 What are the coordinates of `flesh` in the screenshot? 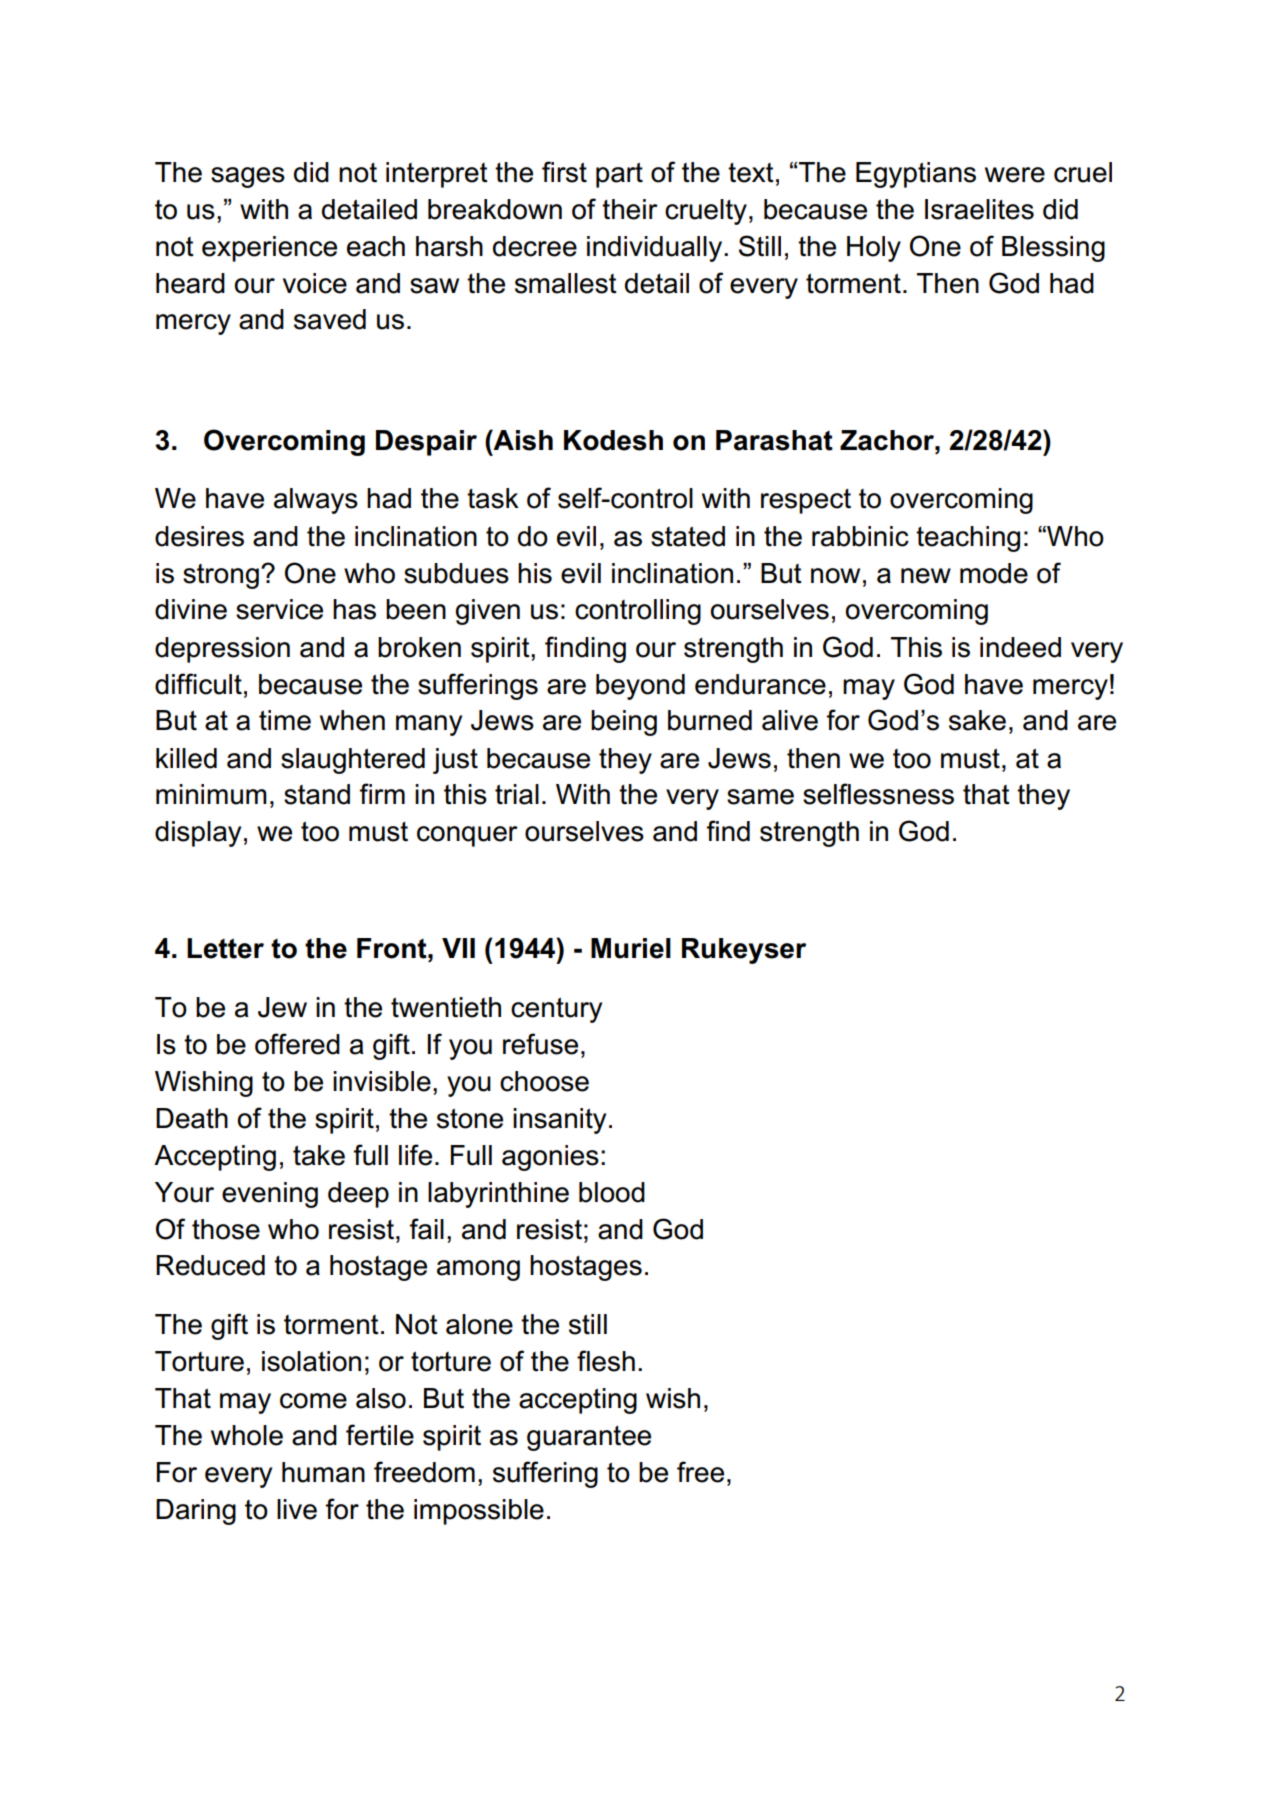 It's located at (606, 1361).
